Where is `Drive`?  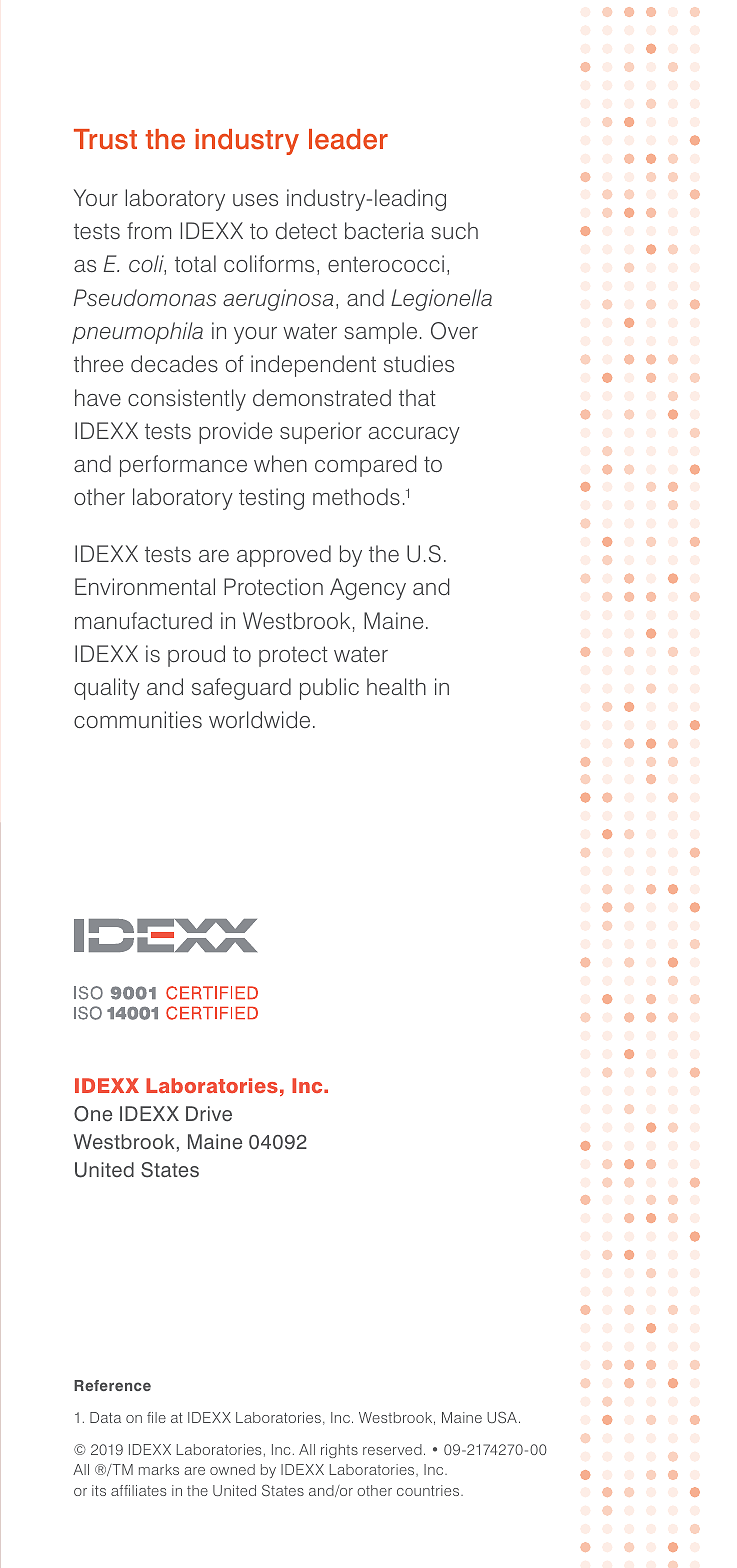 Drive is located at coordinates (209, 1114).
